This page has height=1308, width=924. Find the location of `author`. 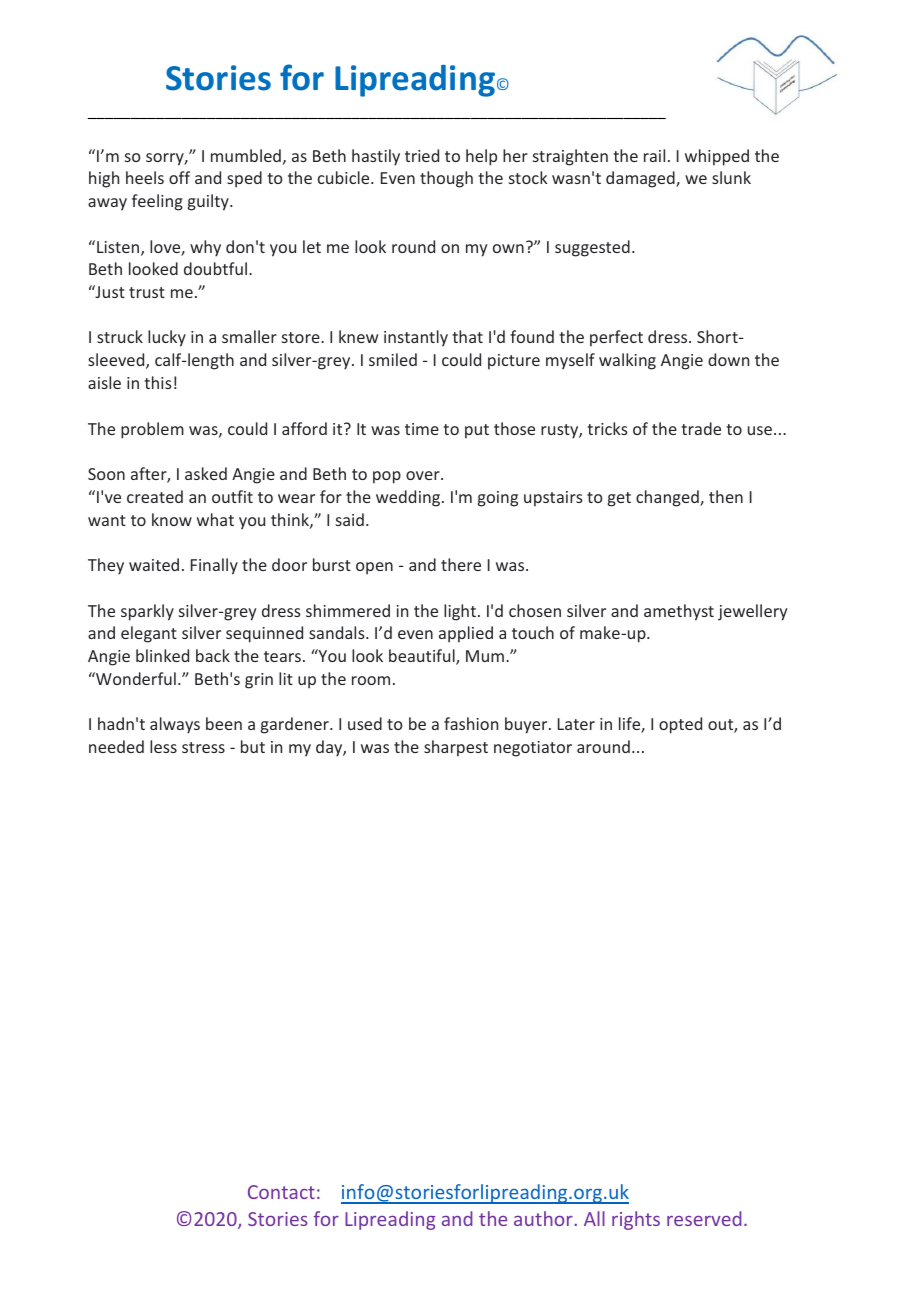

author is located at coordinates (544, 1218).
